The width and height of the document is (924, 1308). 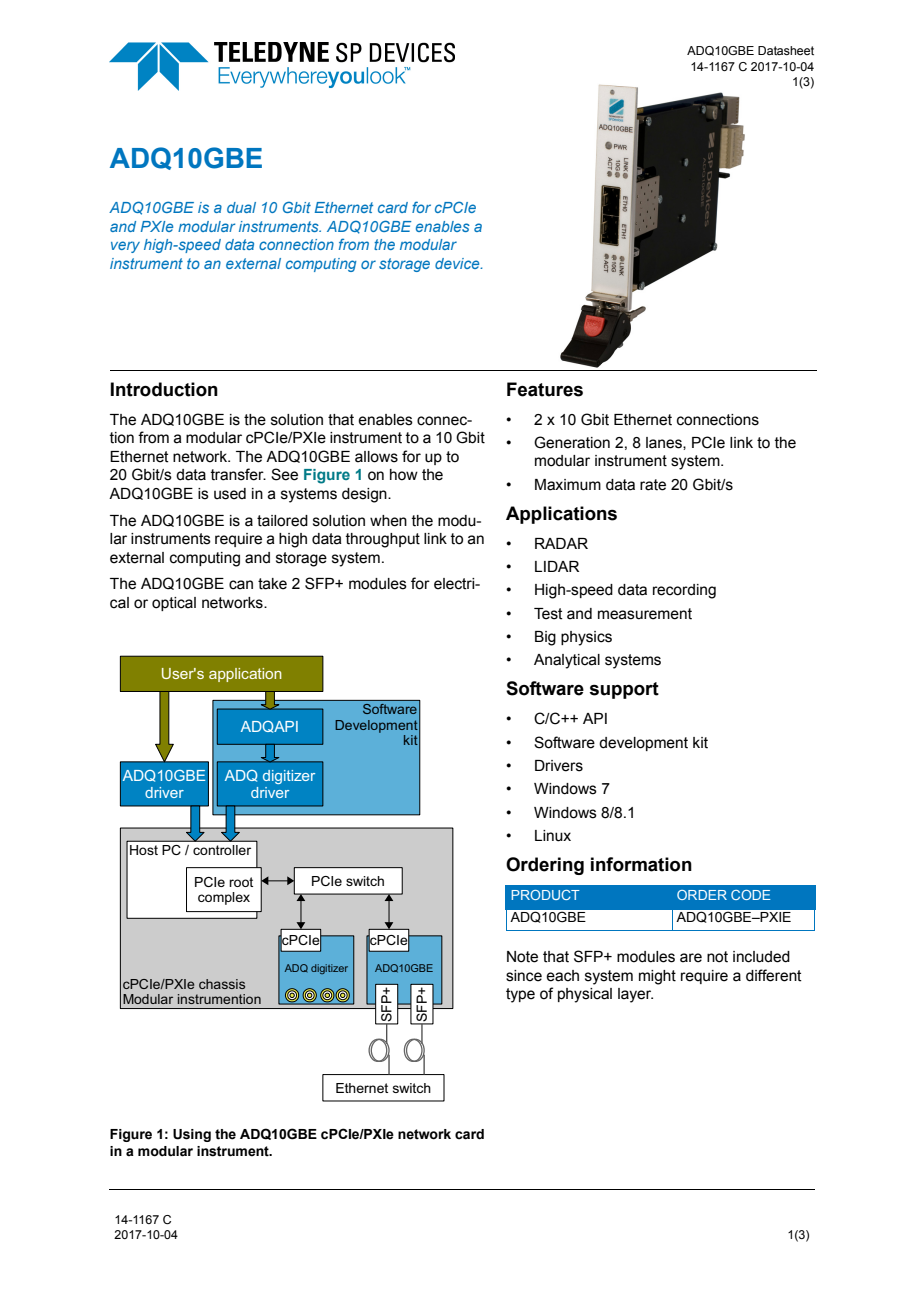 I want to click on used, so click(x=230, y=494).
